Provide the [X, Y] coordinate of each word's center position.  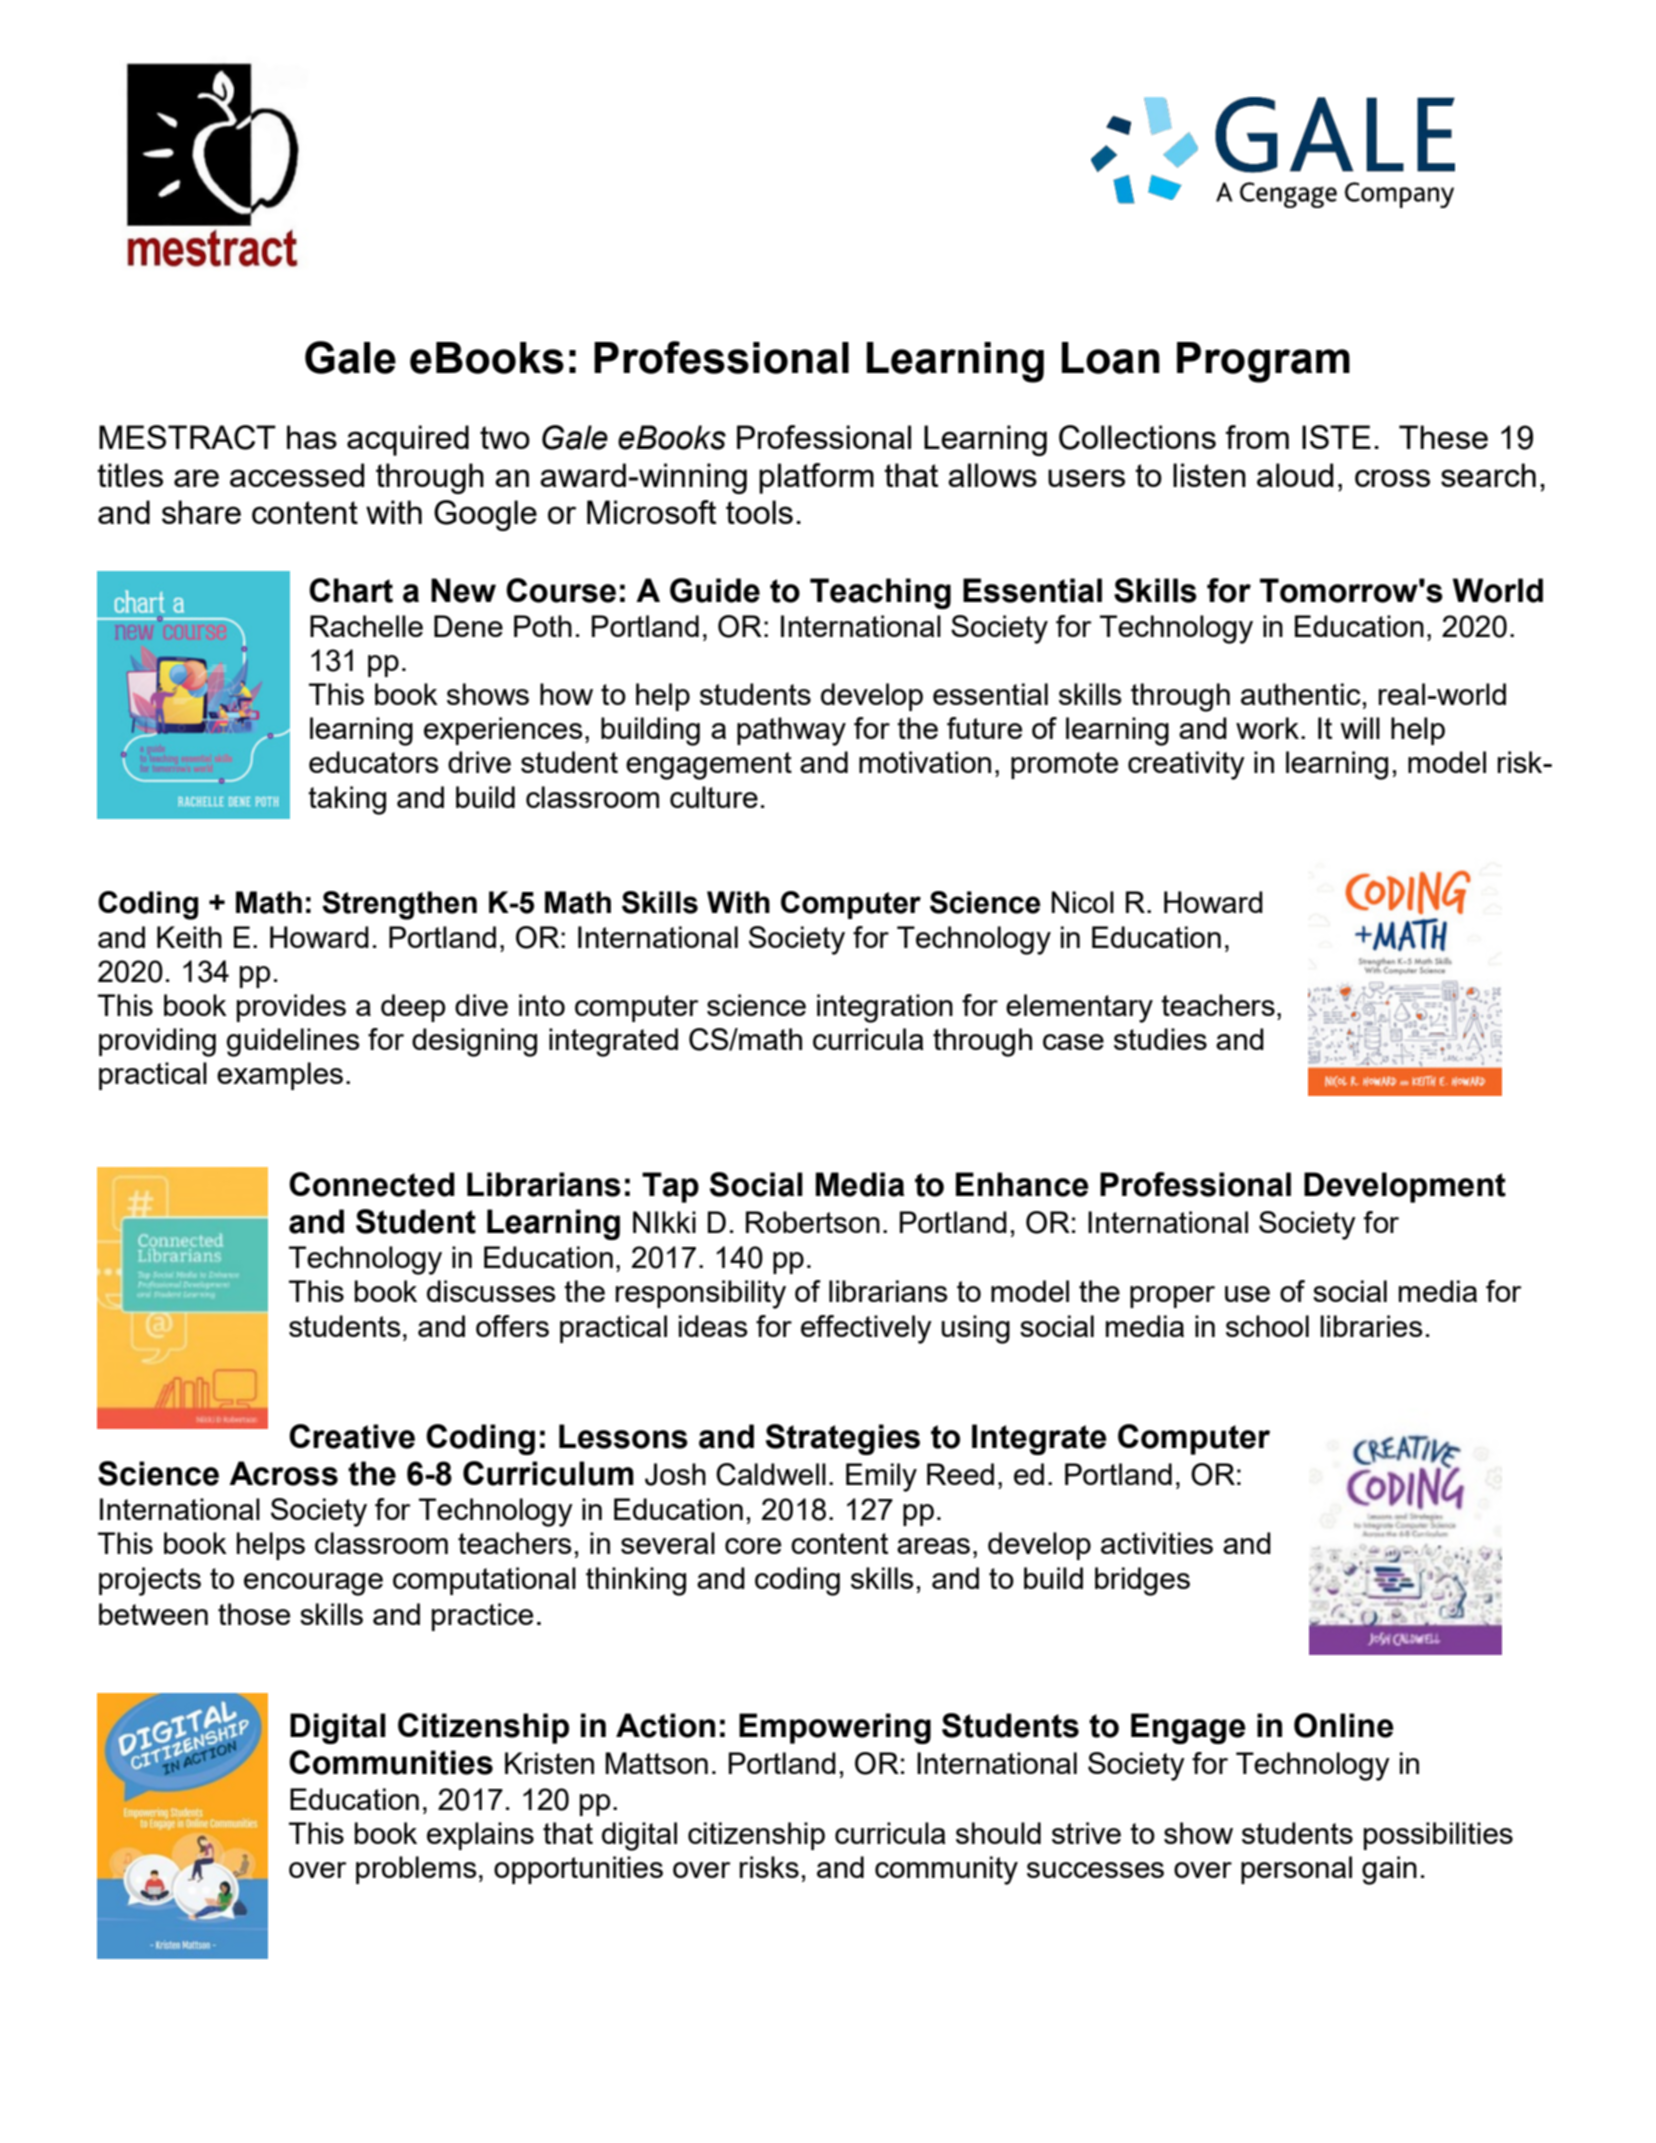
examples [280, 1076]
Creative [352, 1436]
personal [1296, 1870]
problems [416, 1870]
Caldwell [771, 1474]
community [946, 1870]
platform [816, 478]
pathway [791, 731]
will [1360, 728]
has [312, 437]
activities [1157, 1543]
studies [1160, 1039]
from [1257, 437]
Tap [670, 1187]
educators [374, 762]
